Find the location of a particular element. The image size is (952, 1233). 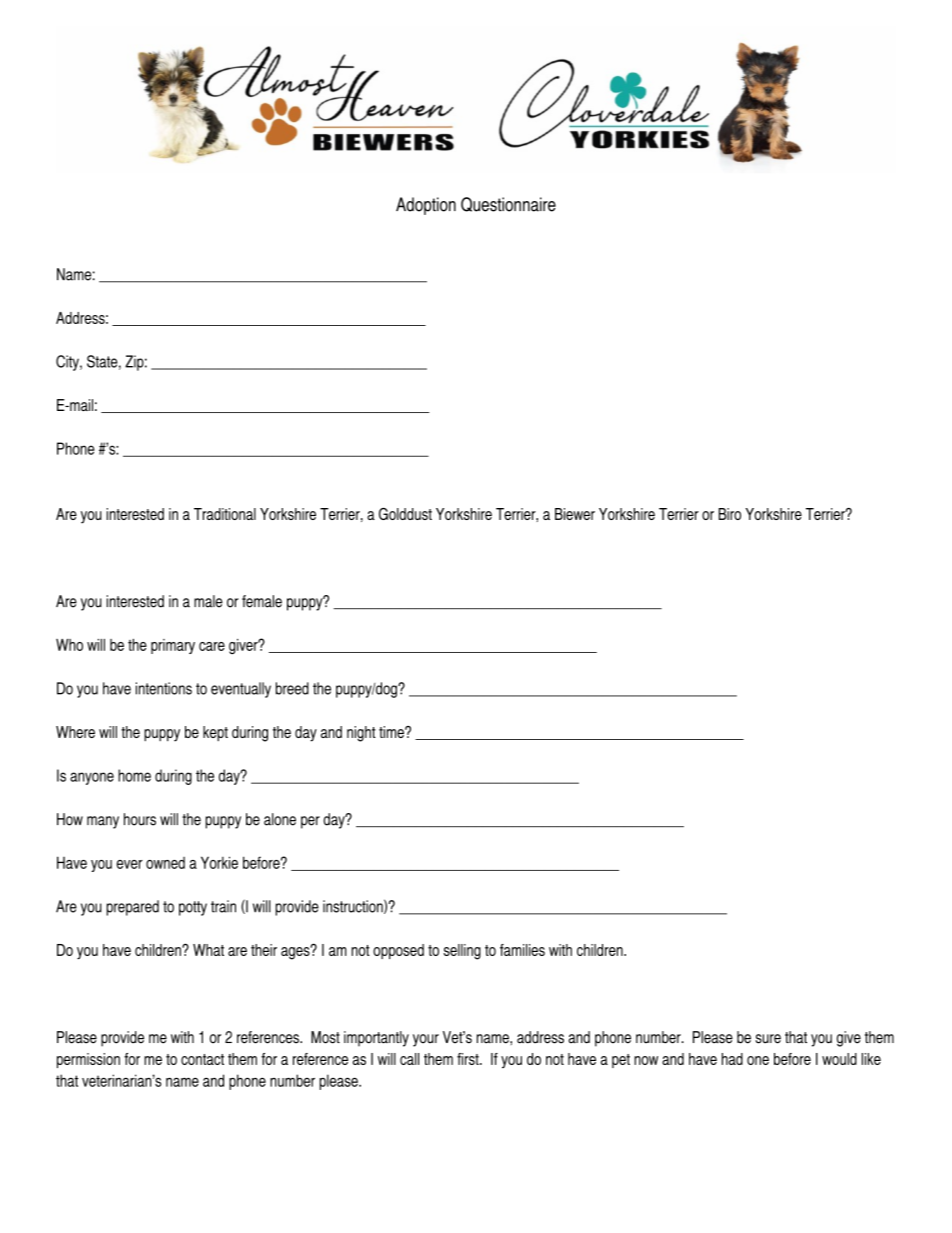

primary is located at coordinates (173, 646).
